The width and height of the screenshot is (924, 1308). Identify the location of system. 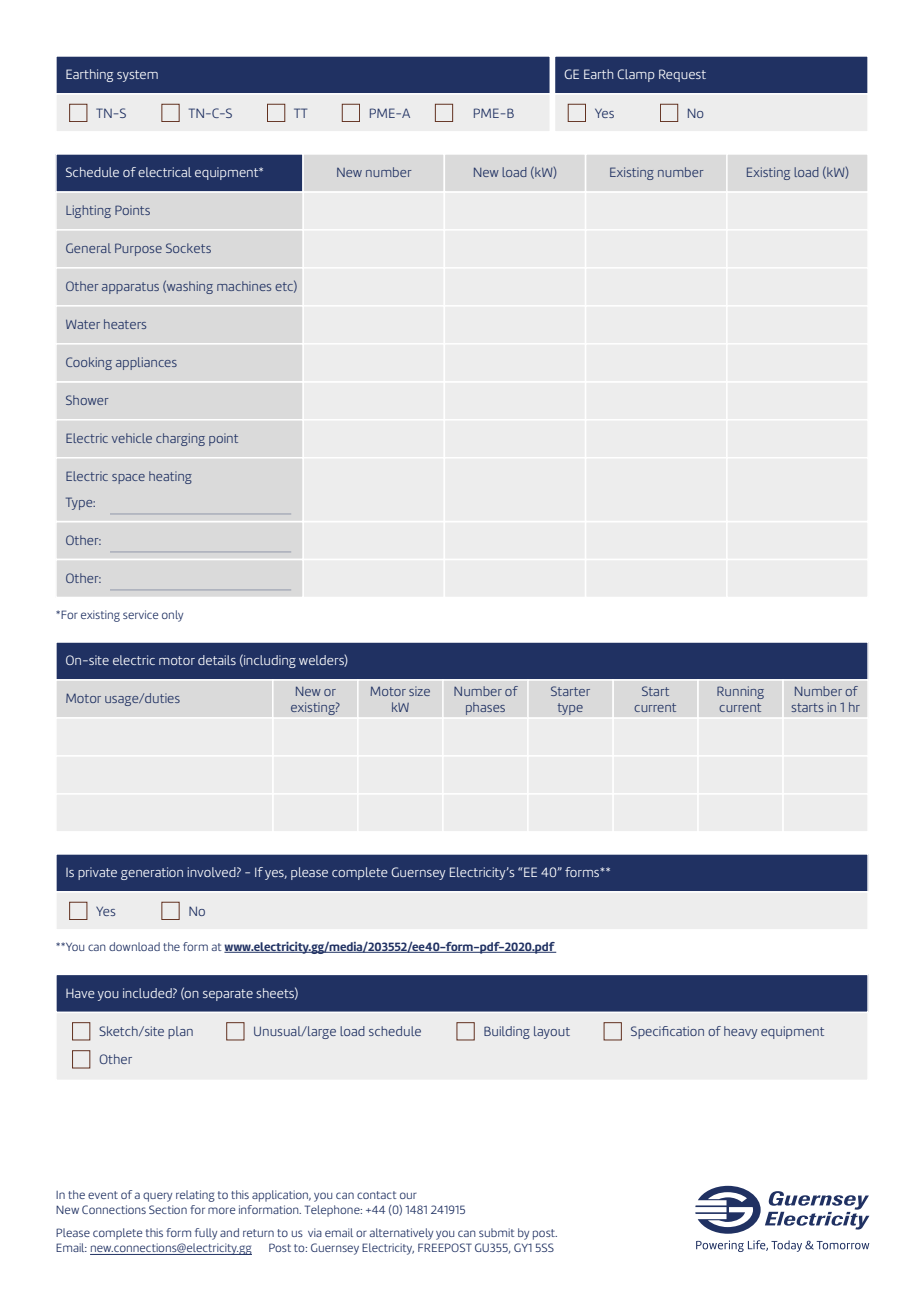
(137, 76).
